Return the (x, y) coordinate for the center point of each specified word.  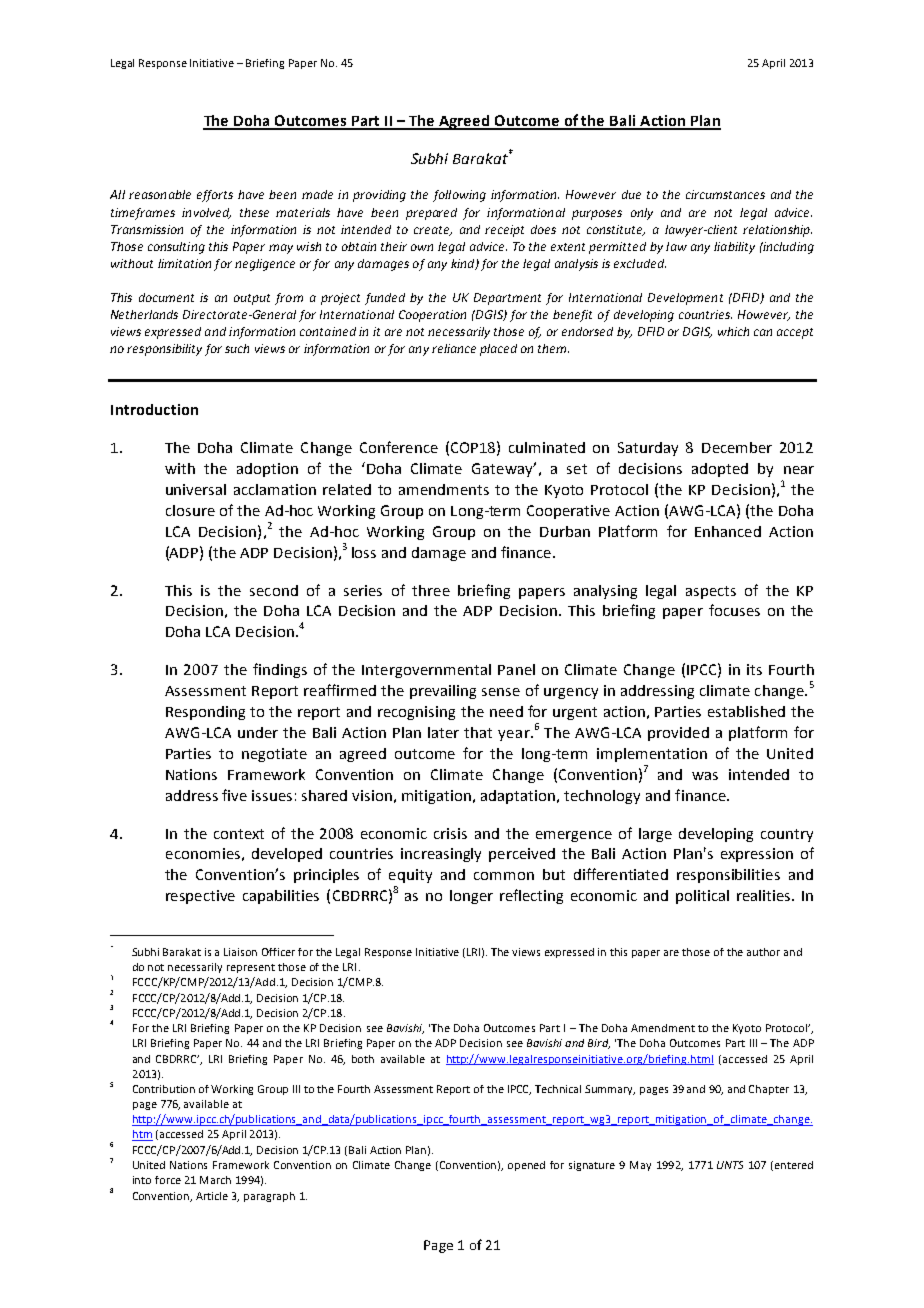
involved (206, 213)
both (363, 1059)
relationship (777, 231)
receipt (504, 231)
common (504, 876)
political (702, 897)
